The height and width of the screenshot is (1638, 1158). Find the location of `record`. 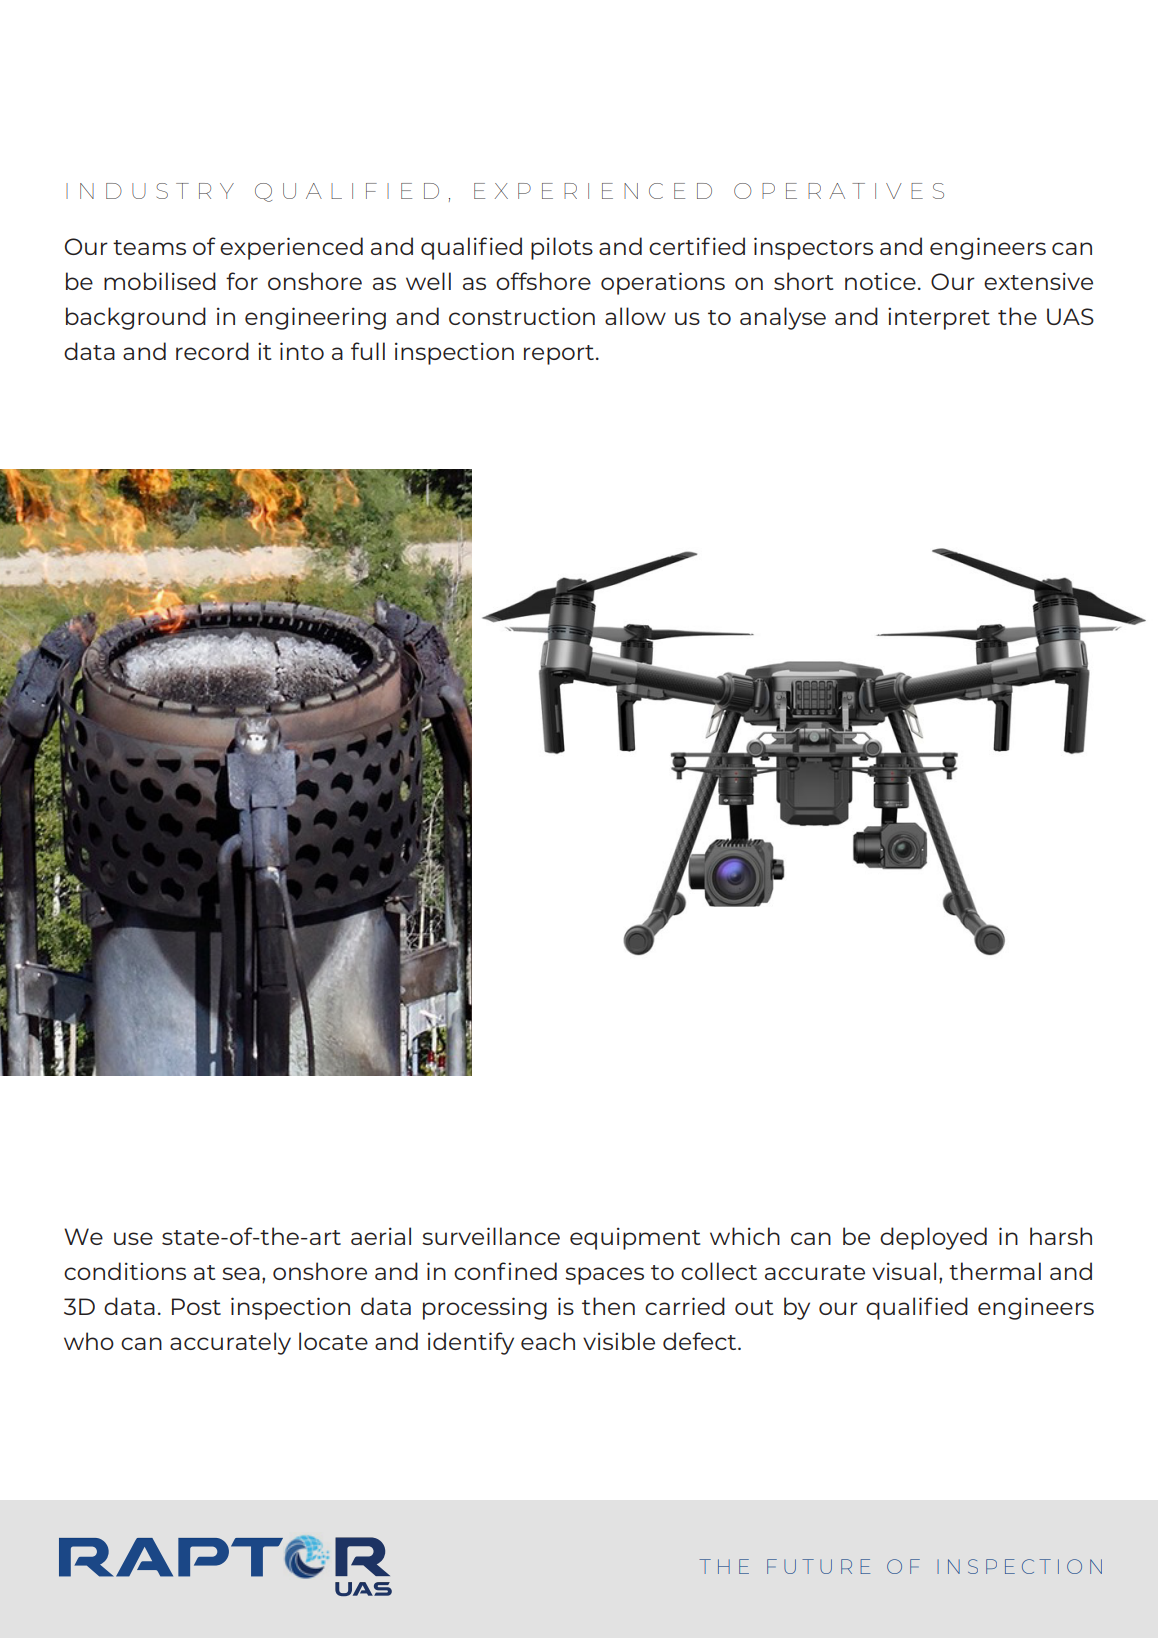

record is located at coordinates (212, 351).
